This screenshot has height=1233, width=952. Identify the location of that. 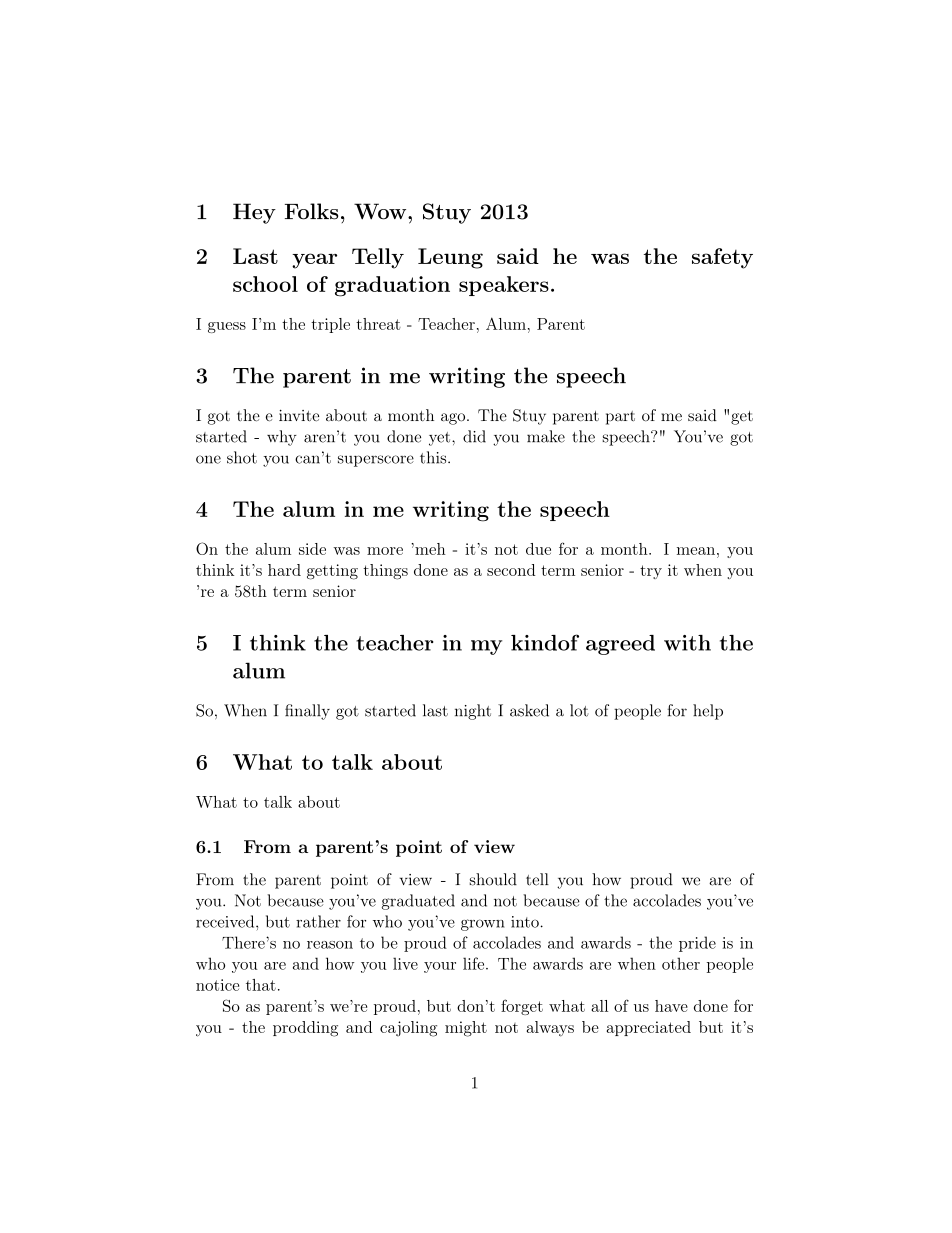
(261, 985).
